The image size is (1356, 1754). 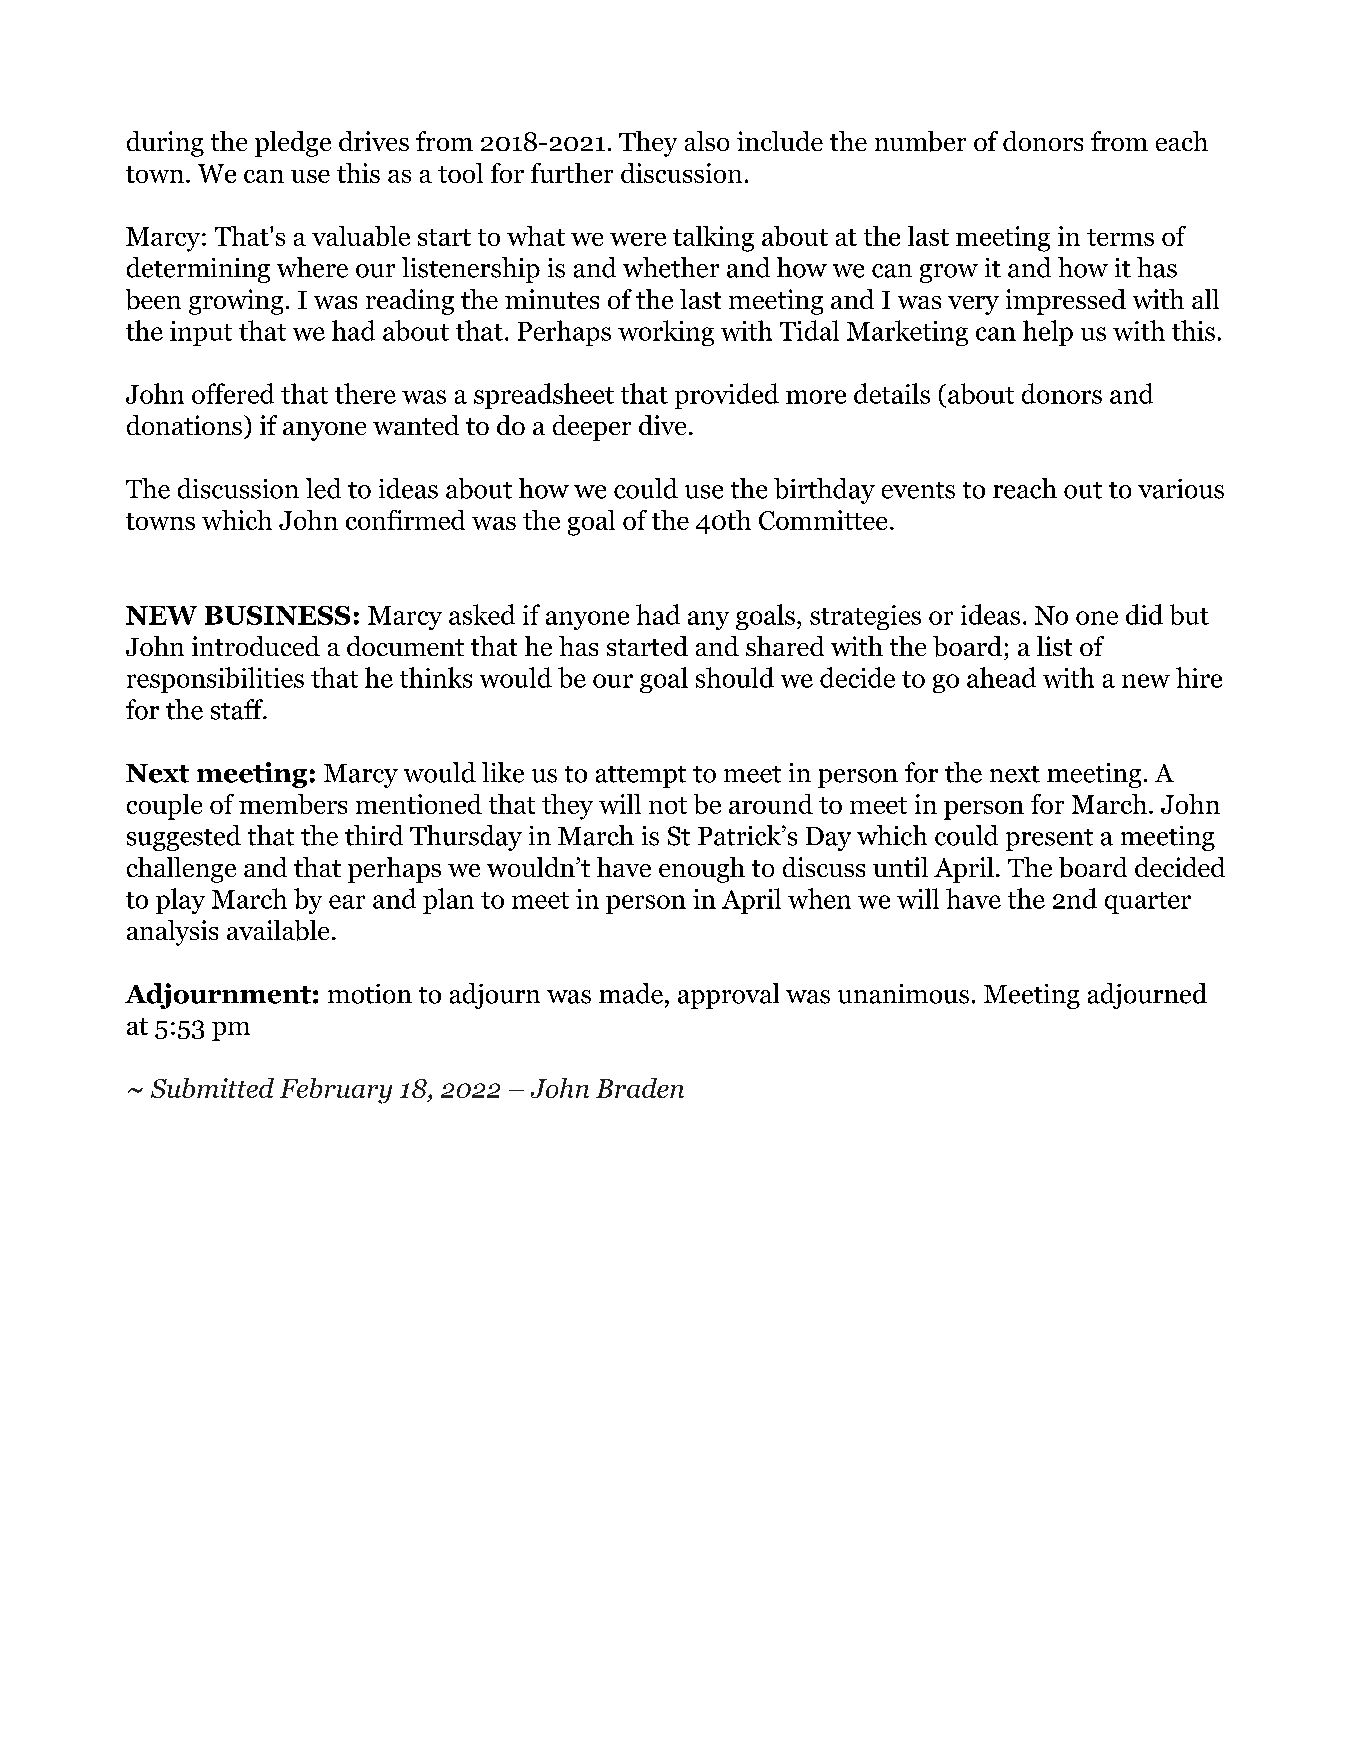 What do you see at coordinates (1144, 614) in the image?
I see `did` at bounding box center [1144, 614].
